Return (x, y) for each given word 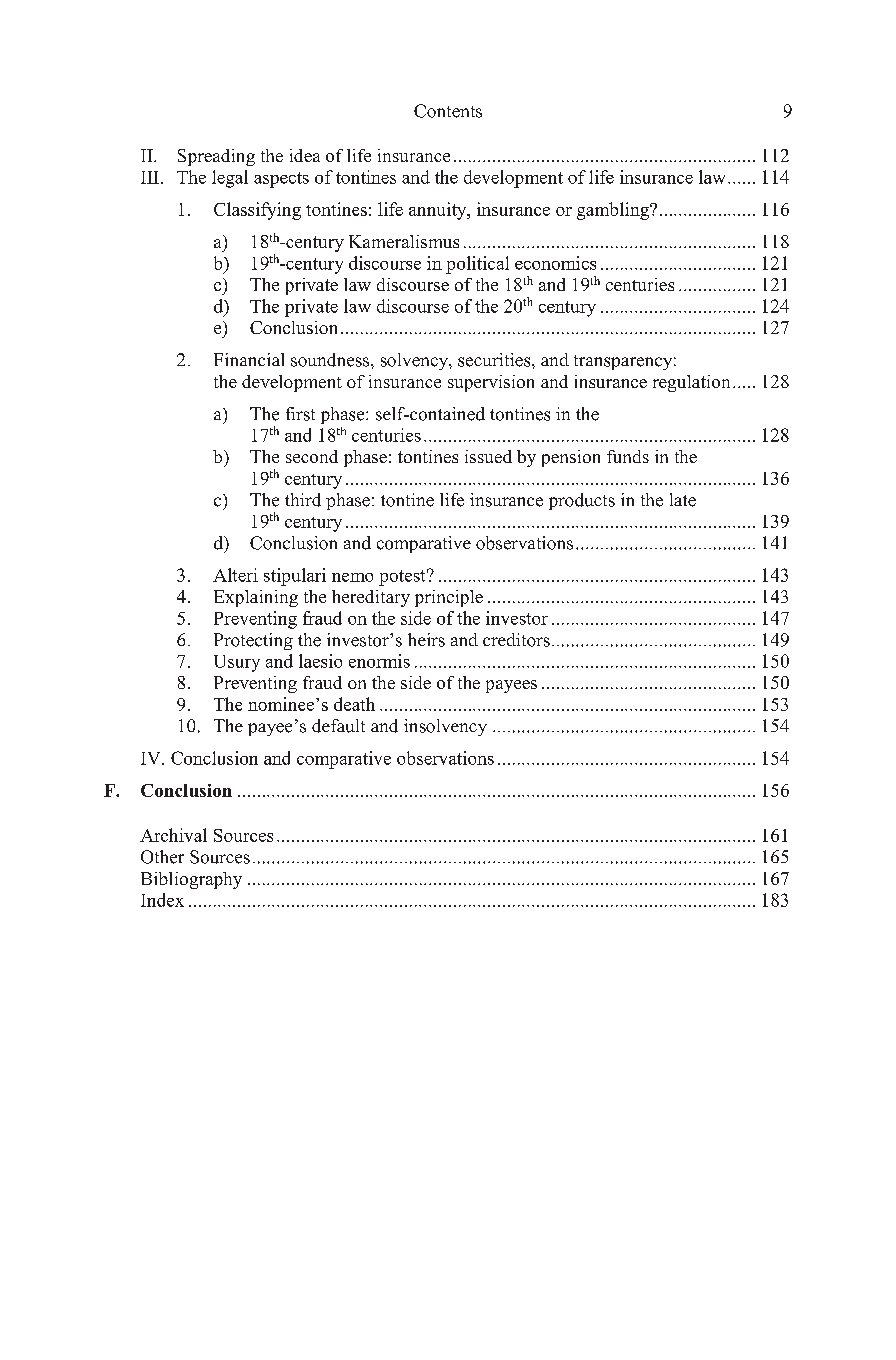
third (303, 500)
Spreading (216, 157)
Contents (448, 111)
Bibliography (191, 880)
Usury (237, 663)
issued (488, 456)
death (354, 704)
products (582, 501)
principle (449, 598)
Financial (249, 359)
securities (495, 360)
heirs (426, 640)
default (338, 726)
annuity (439, 211)
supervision (491, 383)
